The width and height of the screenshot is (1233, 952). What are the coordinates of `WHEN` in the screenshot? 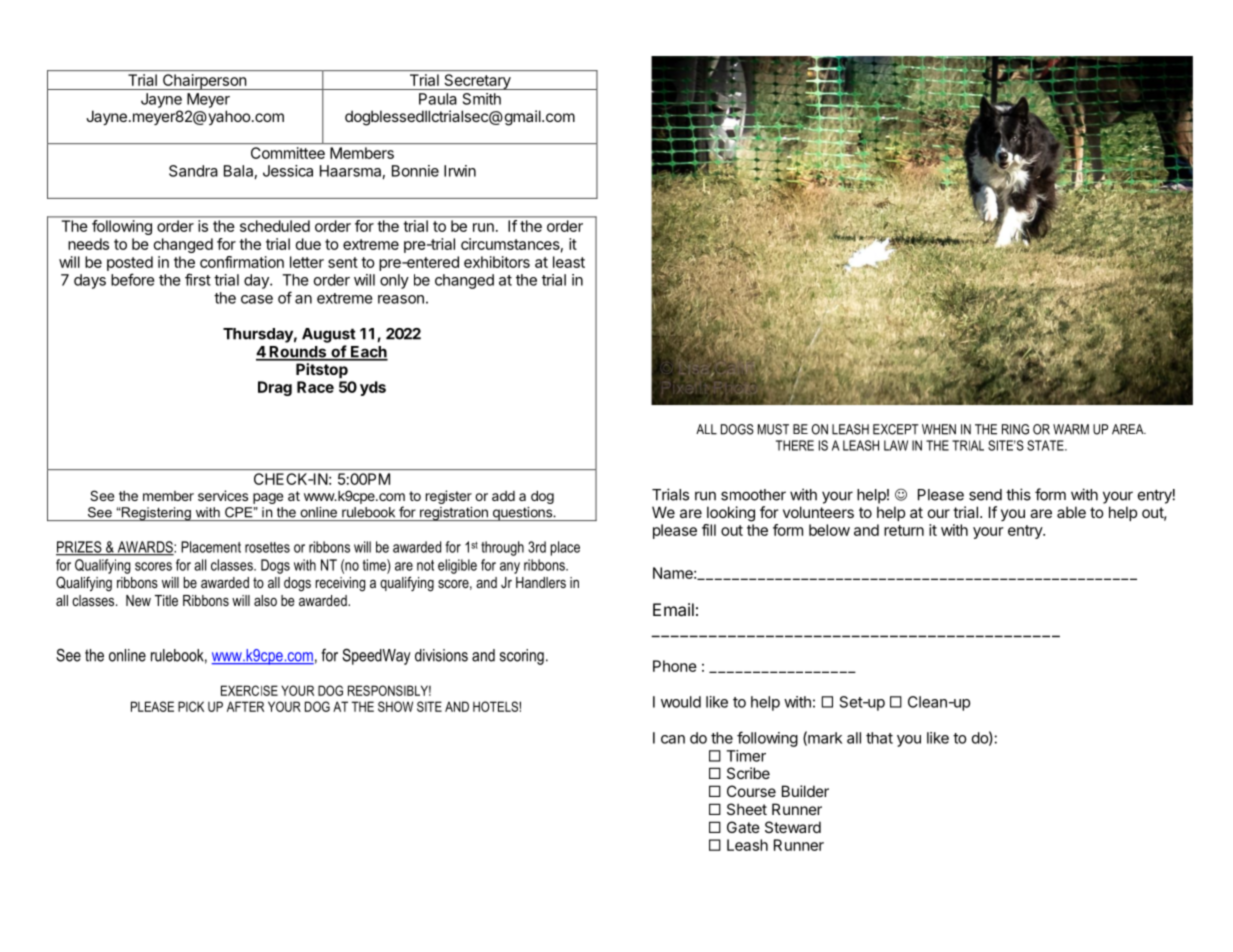 It's located at (939, 429).
